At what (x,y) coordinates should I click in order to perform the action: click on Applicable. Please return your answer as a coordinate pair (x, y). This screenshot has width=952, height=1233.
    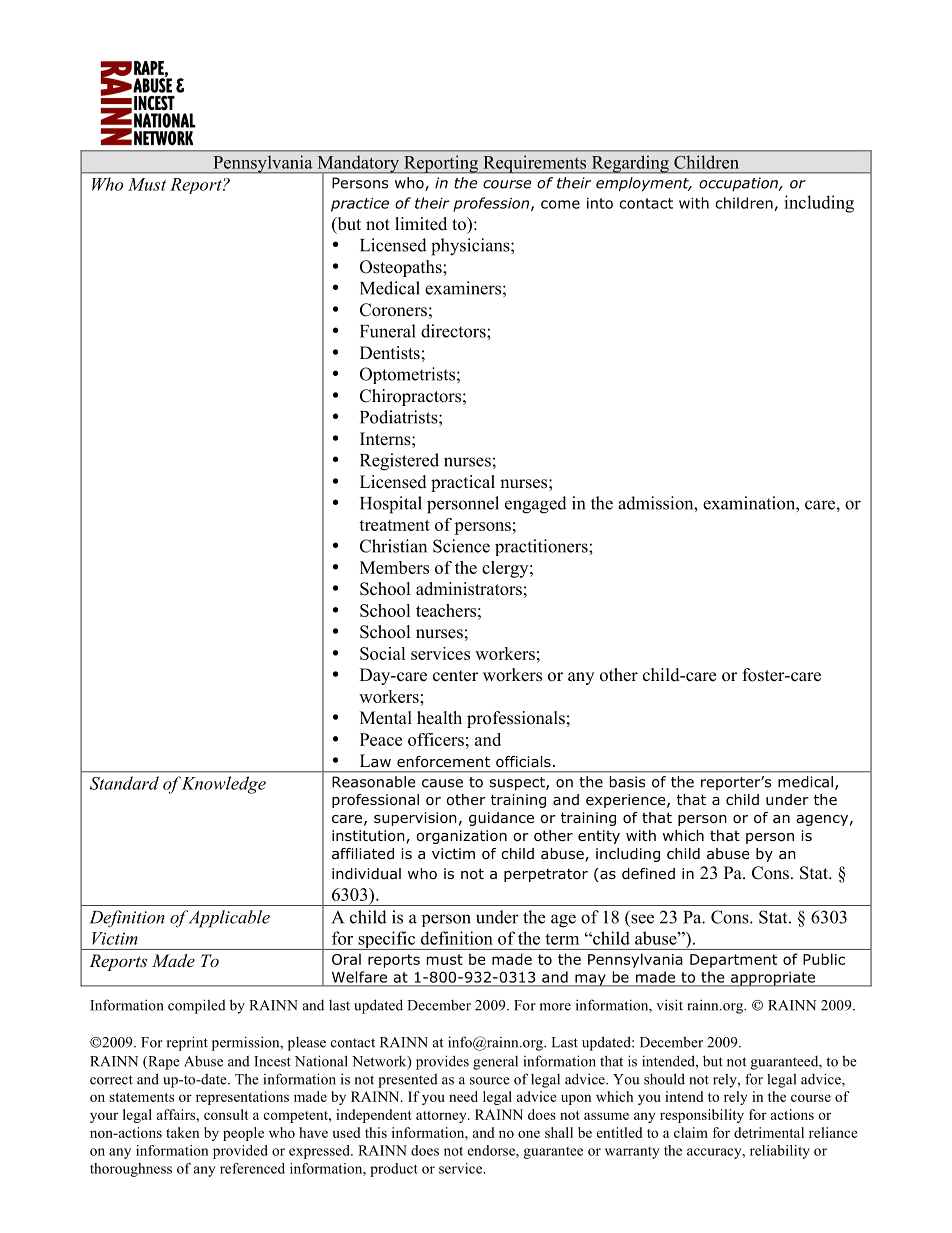
    Looking at the image, I should click on (229, 919).
